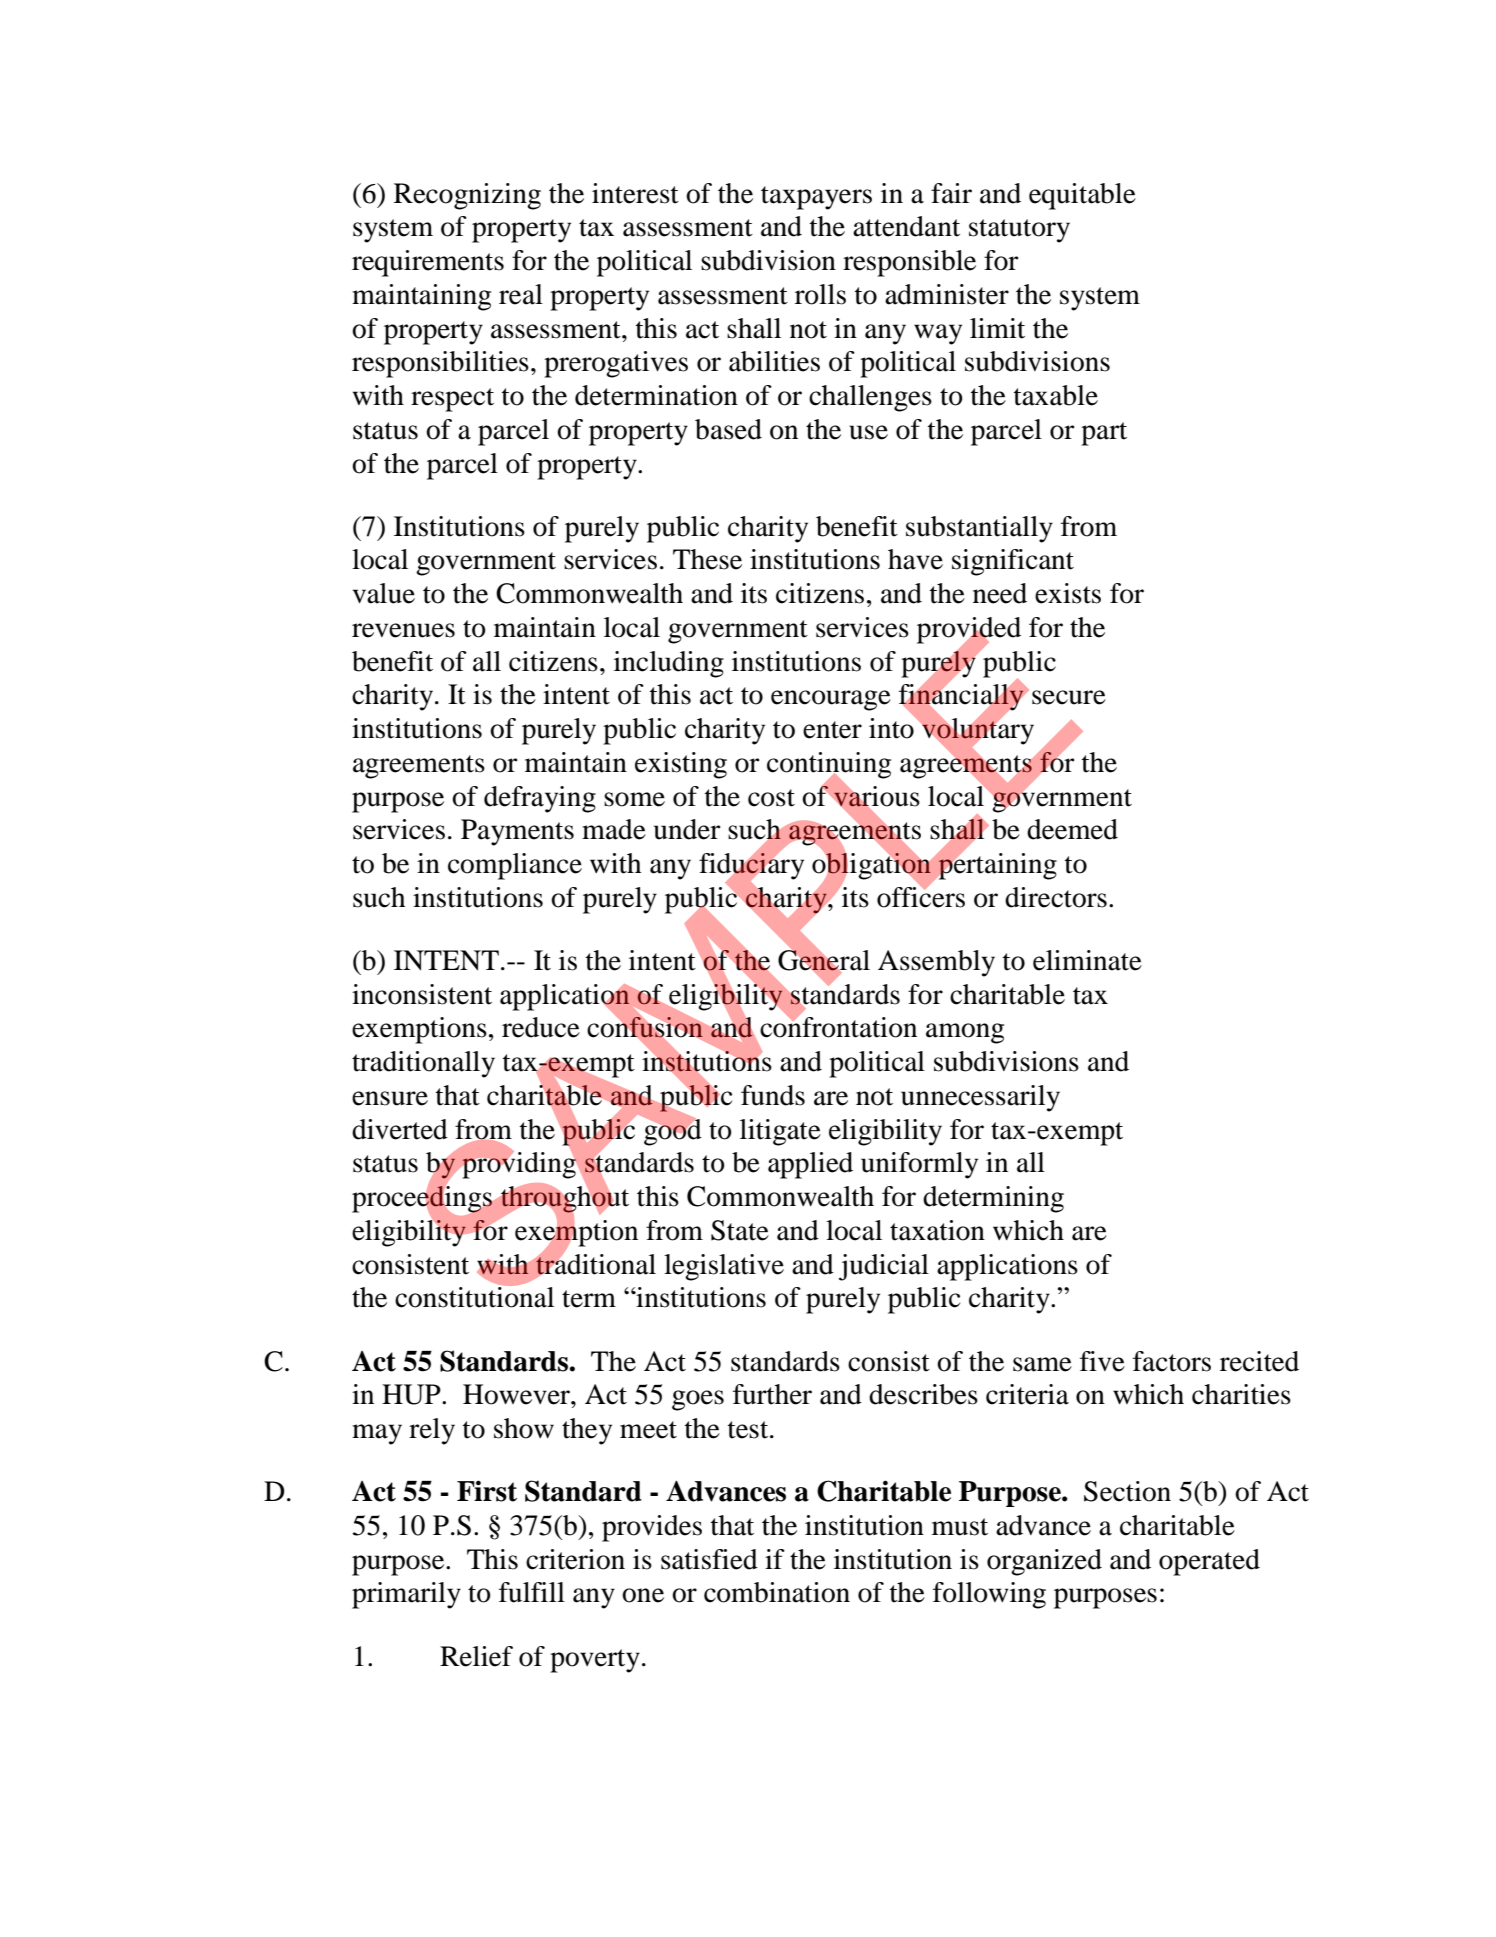 The image size is (1496, 1937). Describe the element at coordinates (467, 196) in the screenshot. I see `Recognizing` at that location.
